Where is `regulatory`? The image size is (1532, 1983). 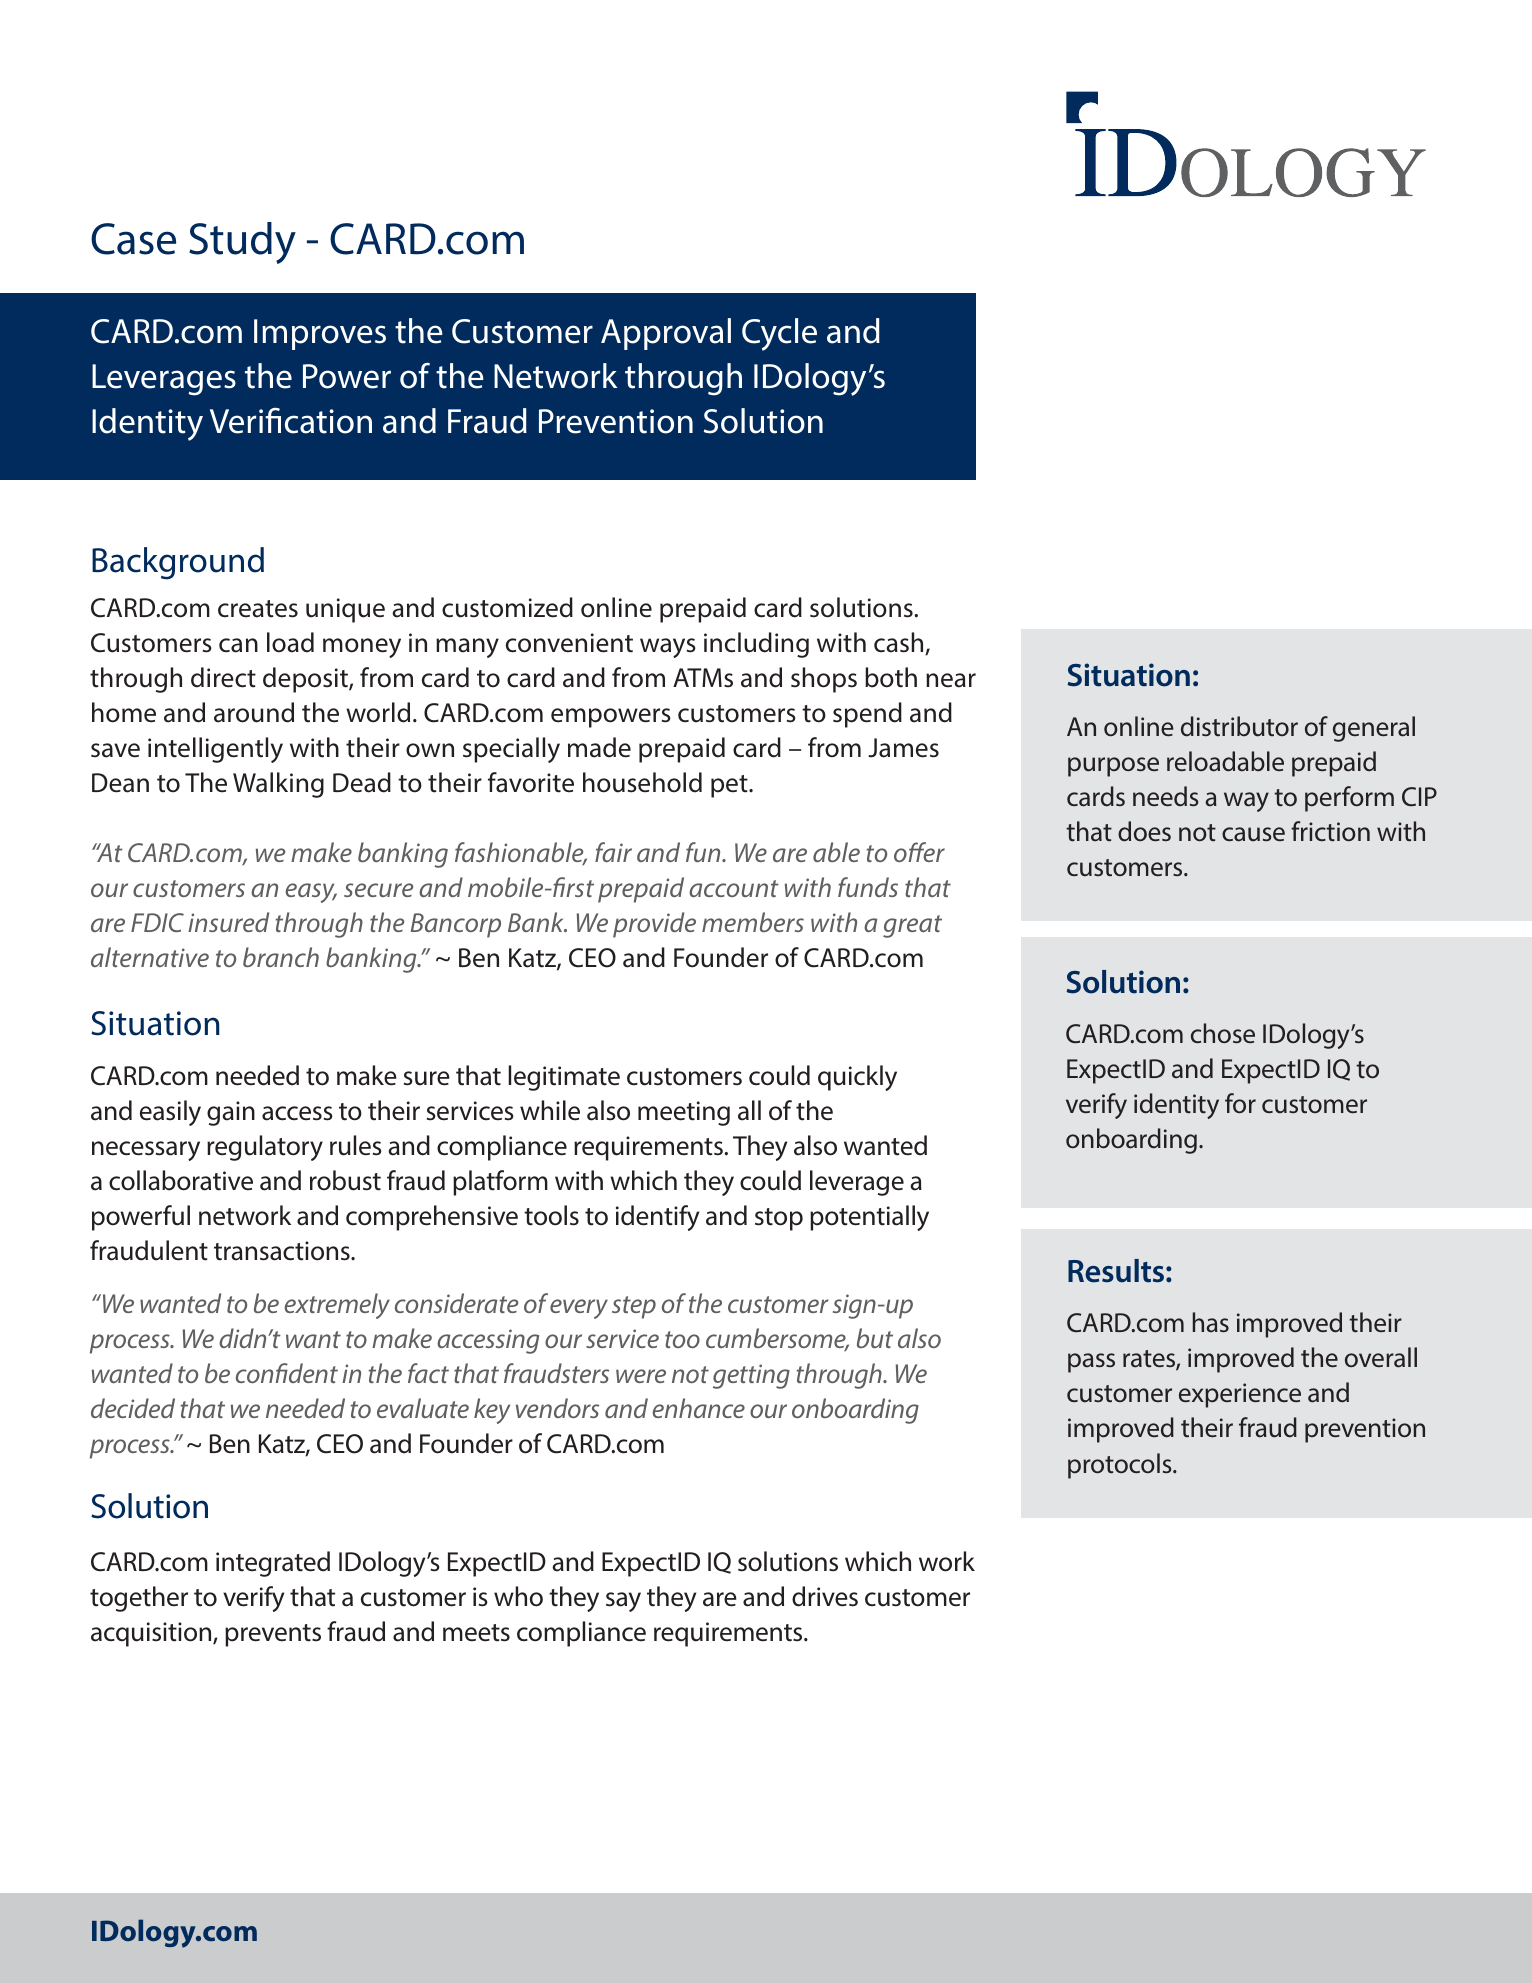 regulatory is located at coordinates (265, 1148).
